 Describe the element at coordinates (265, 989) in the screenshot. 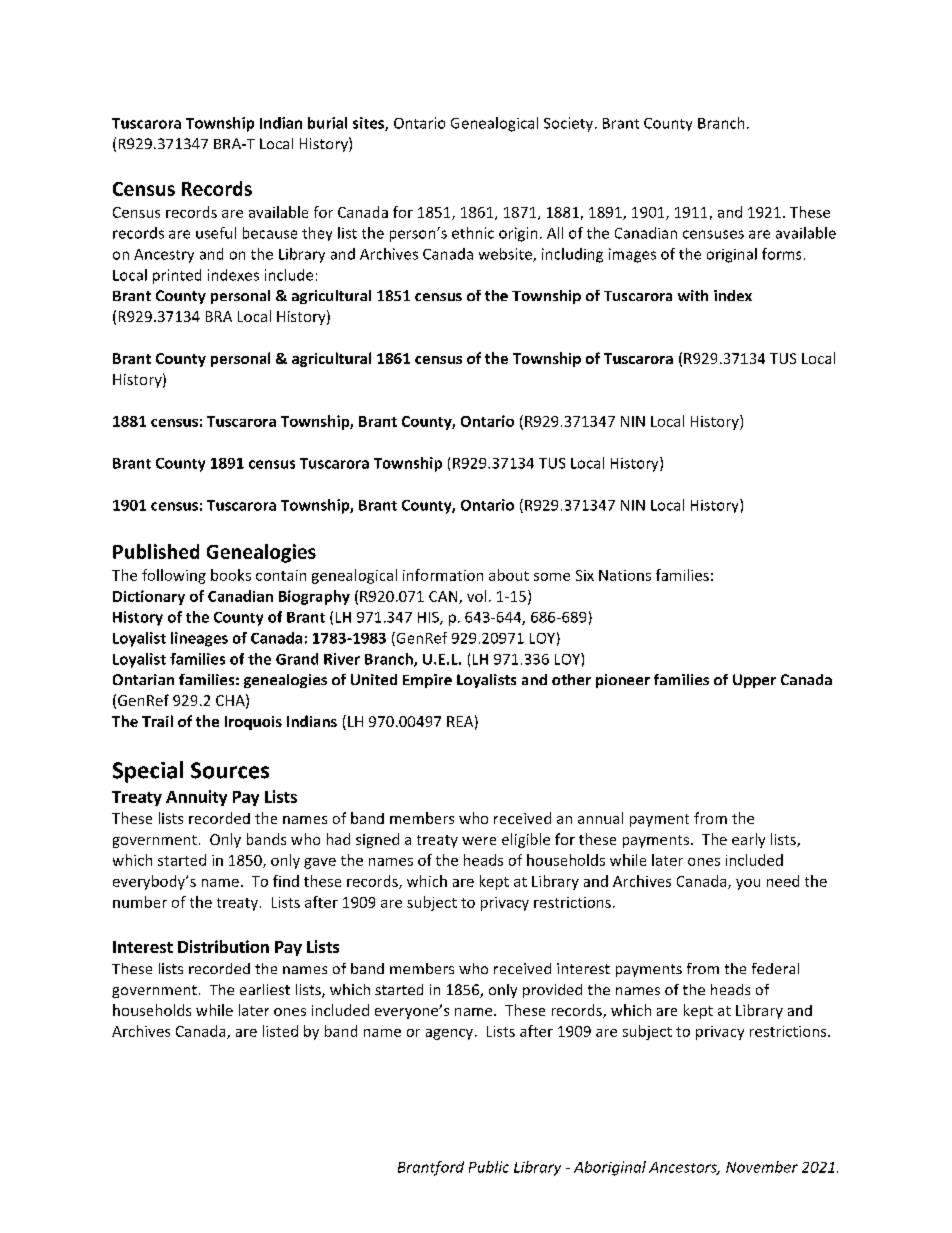

I see `earliest` at that location.
